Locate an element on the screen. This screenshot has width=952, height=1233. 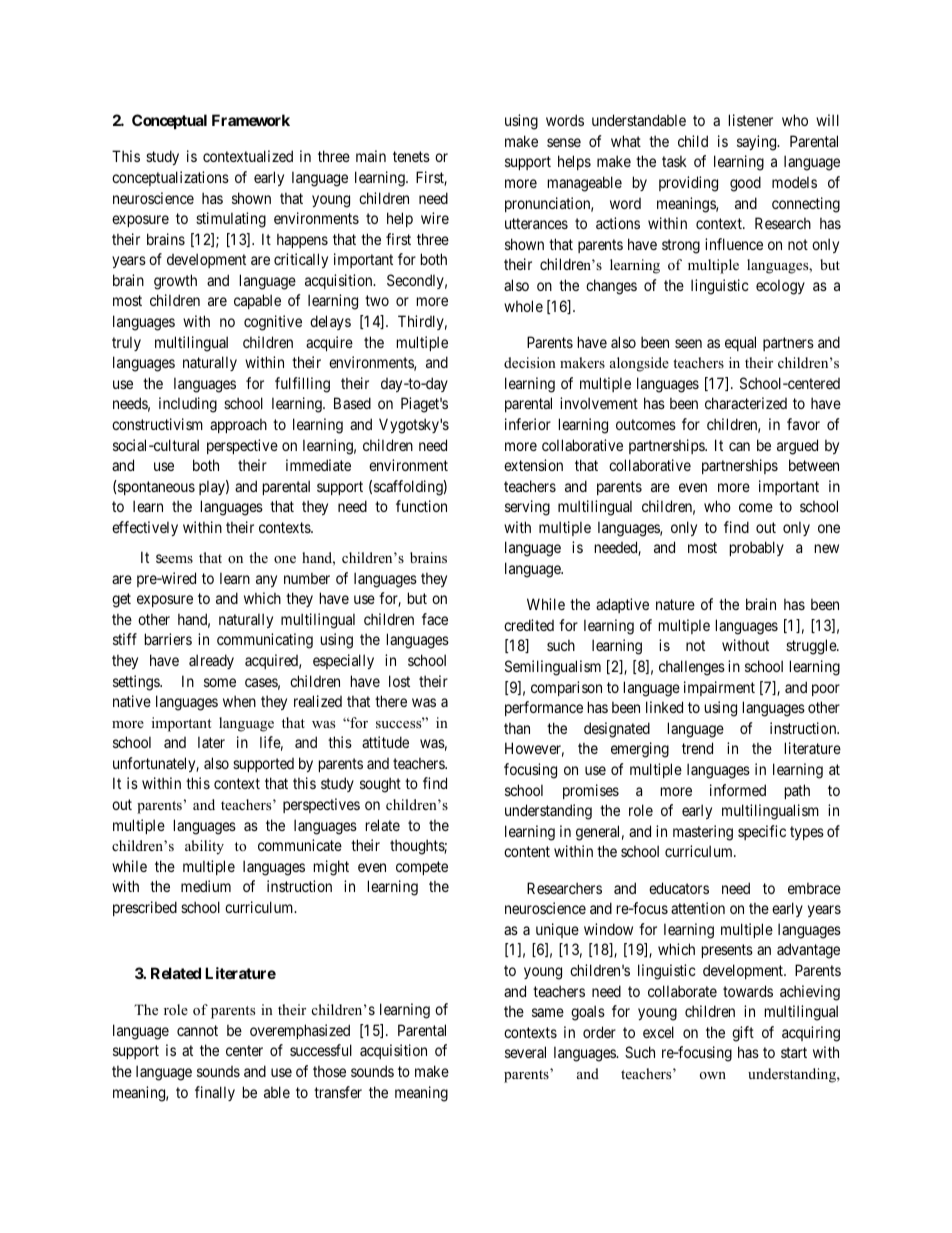
sense is located at coordinates (564, 142).
